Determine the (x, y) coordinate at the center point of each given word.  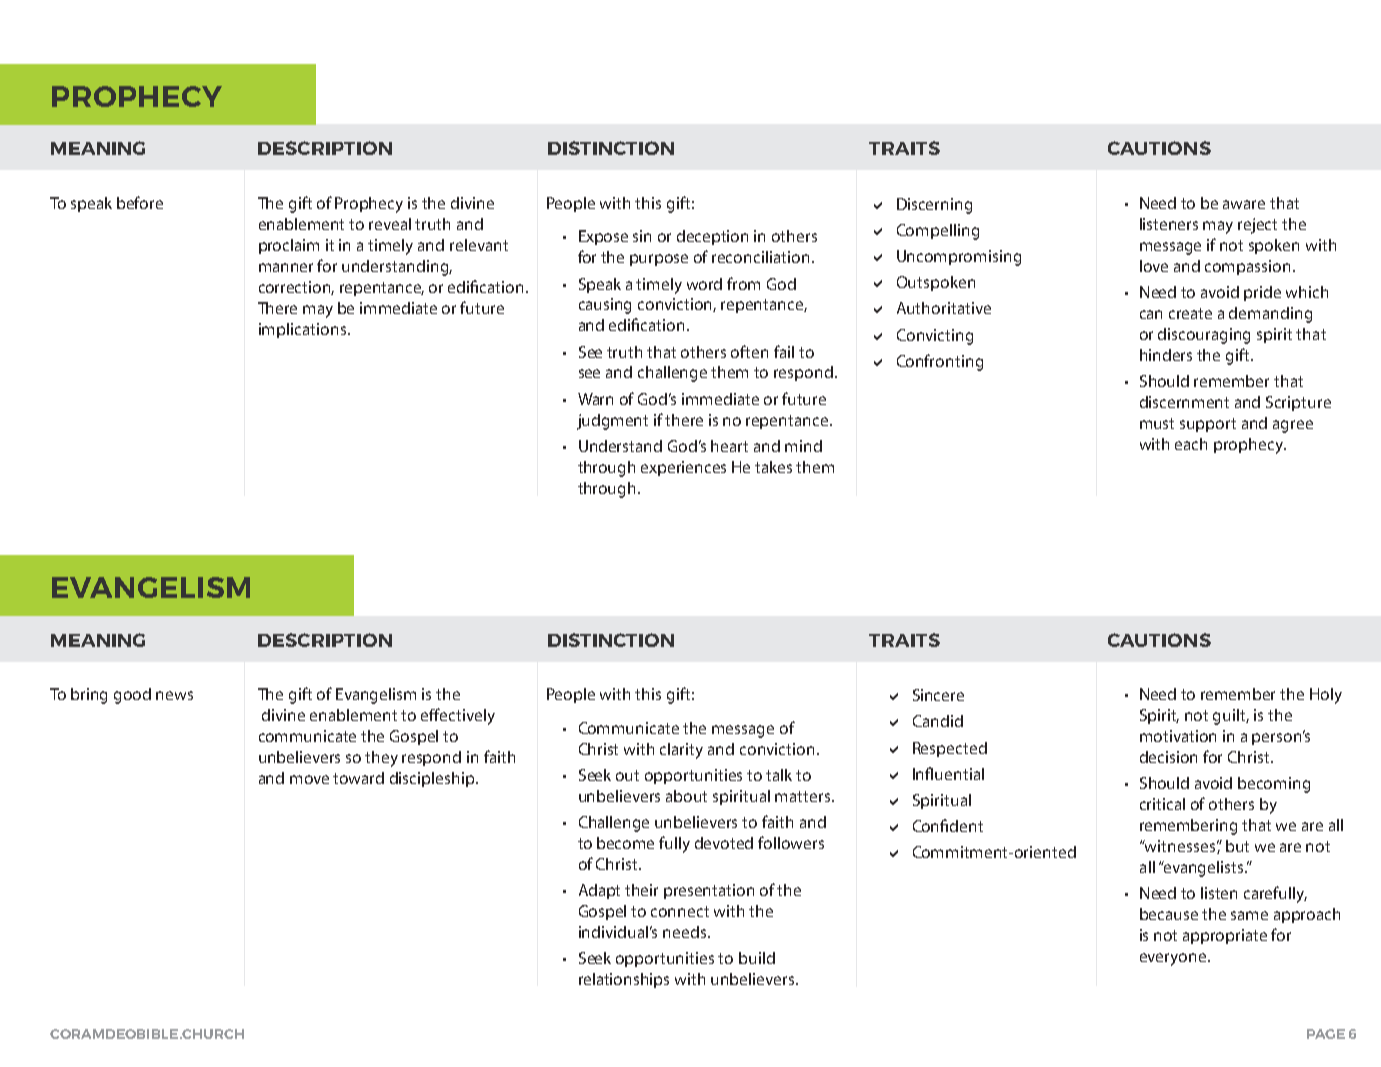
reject (1257, 226)
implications (304, 330)
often (749, 351)
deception (712, 237)
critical (1162, 804)
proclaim (289, 246)
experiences (683, 468)
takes (773, 467)
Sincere (938, 695)
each (1191, 444)
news (174, 695)
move (309, 779)
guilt (1231, 717)
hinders (1166, 355)
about (686, 796)
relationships (624, 980)
